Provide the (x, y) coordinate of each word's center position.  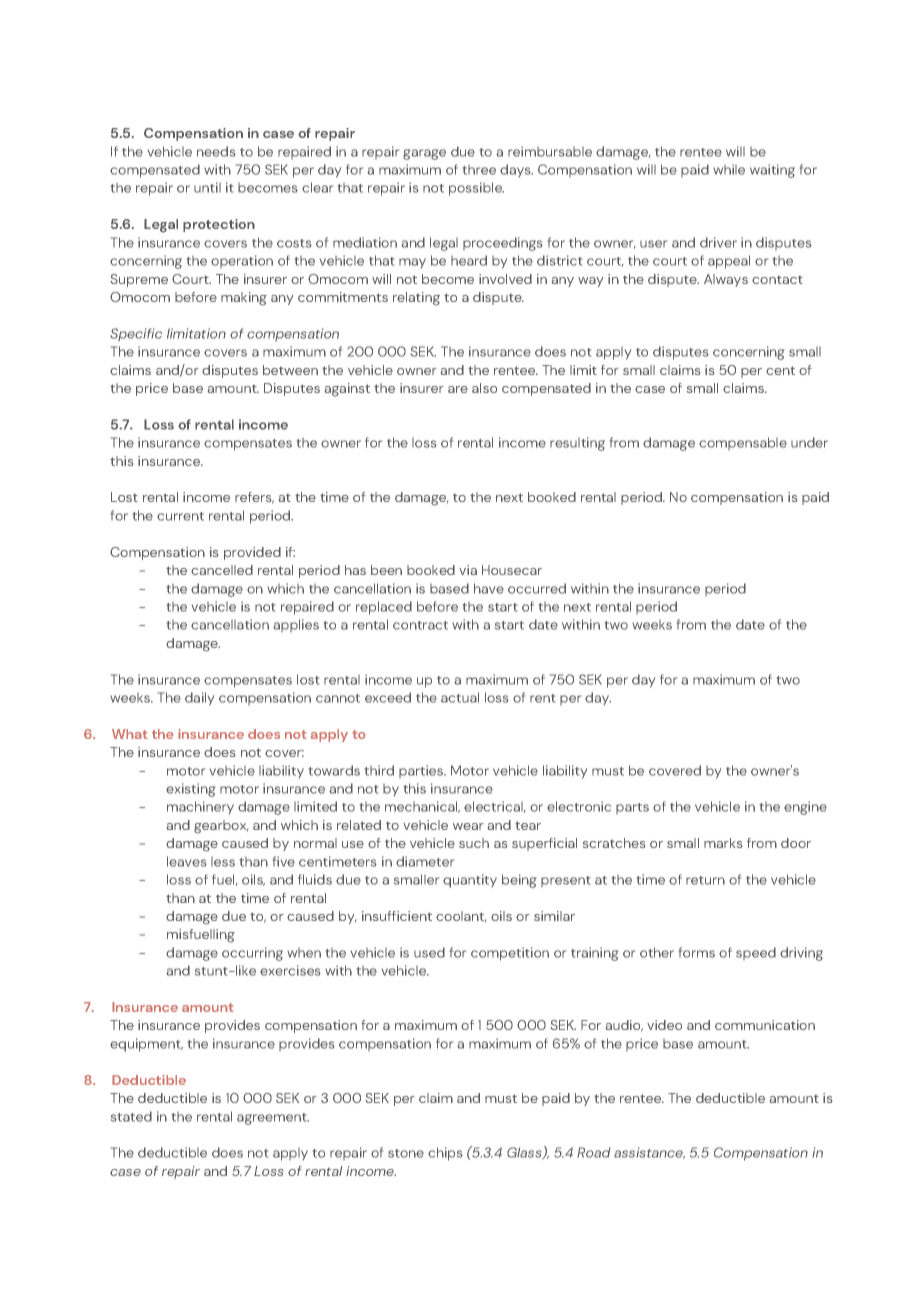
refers (254, 498)
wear (468, 826)
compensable (743, 443)
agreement (273, 1119)
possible (476, 189)
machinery (200, 807)
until (207, 187)
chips (445, 1154)
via (468, 570)
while (729, 169)
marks (723, 843)
